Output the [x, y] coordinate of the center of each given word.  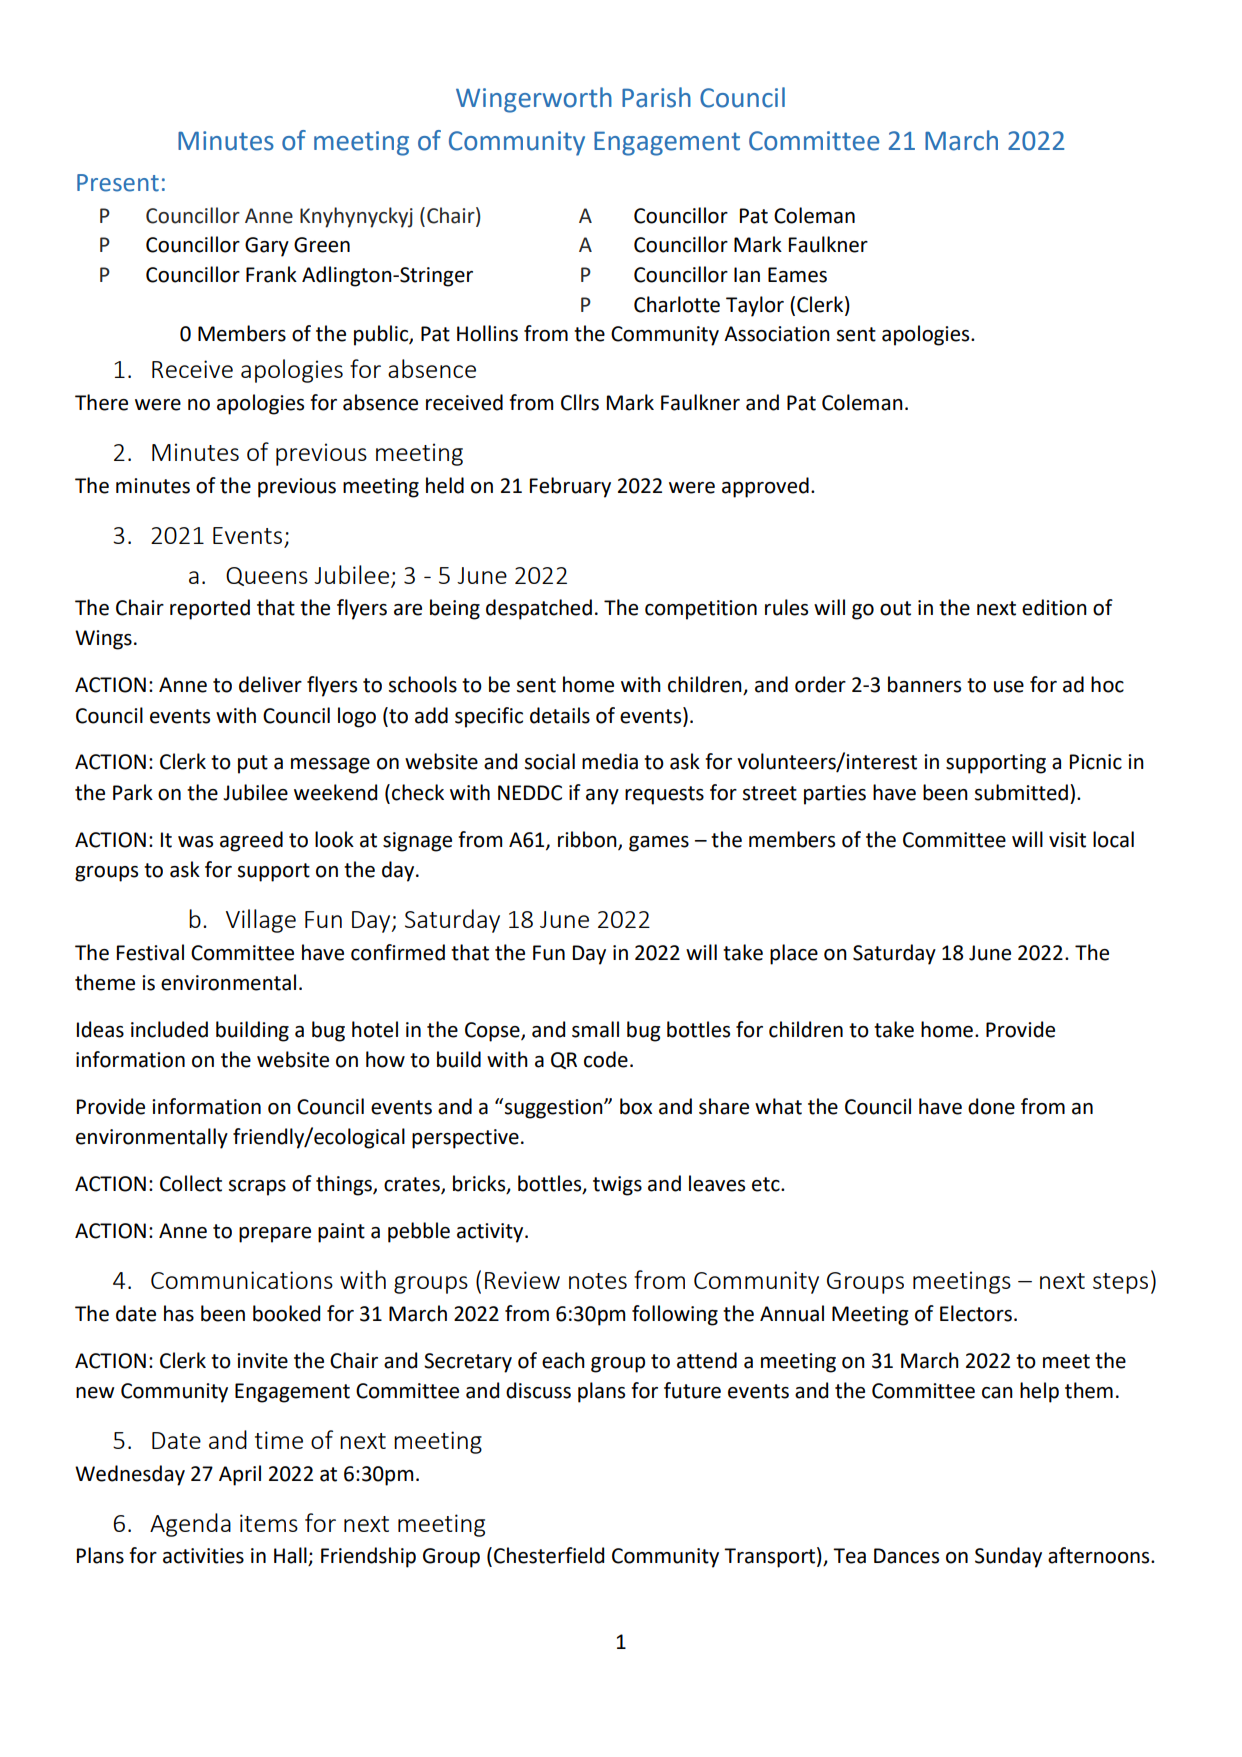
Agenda [190, 1525]
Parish [656, 97]
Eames [797, 275]
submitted [1021, 792]
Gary [267, 247]
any [602, 797]
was [195, 842]
